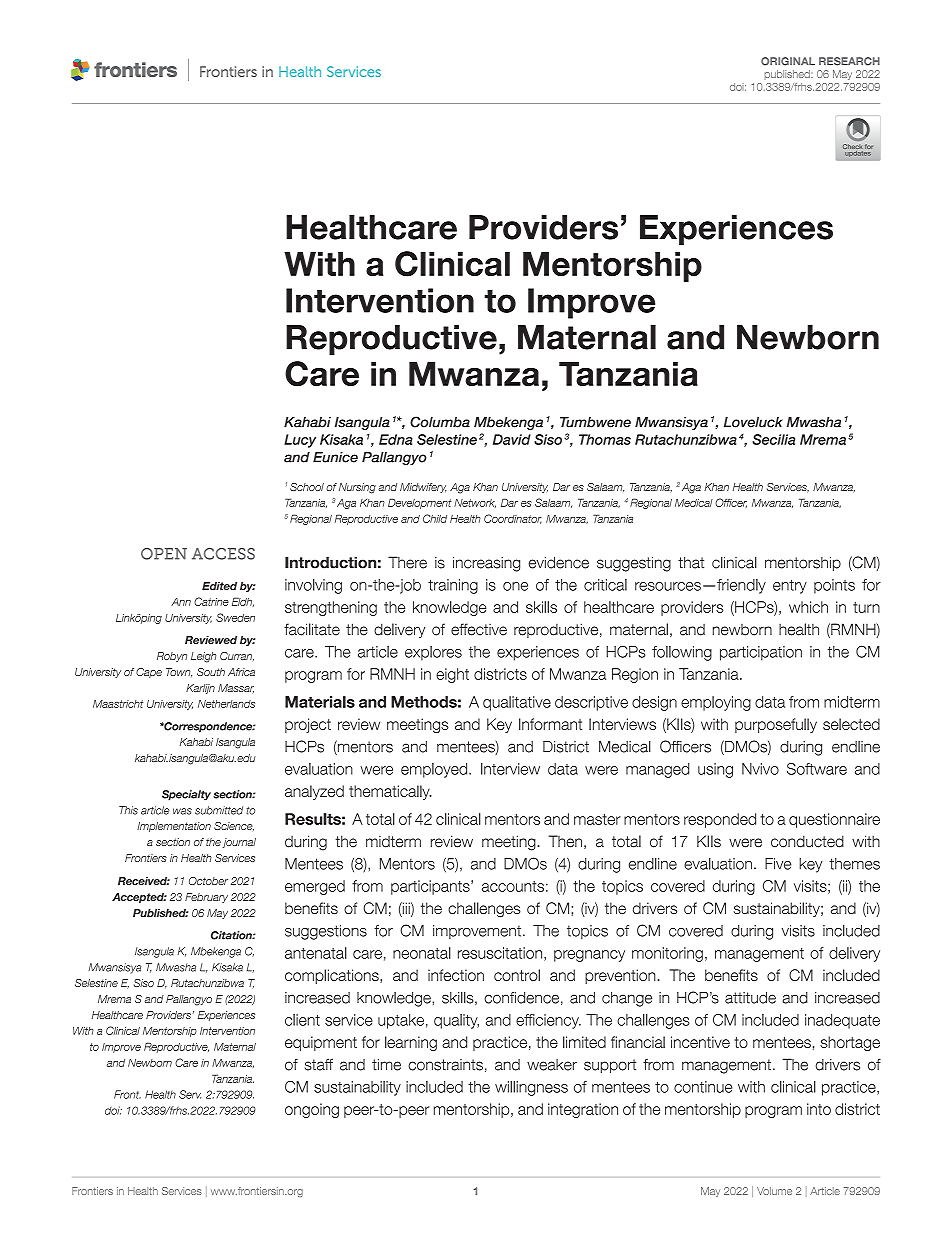 The height and width of the screenshot is (1247, 952). What do you see at coordinates (312, 1110) in the screenshot?
I see `ongoing` at bounding box center [312, 1110].
